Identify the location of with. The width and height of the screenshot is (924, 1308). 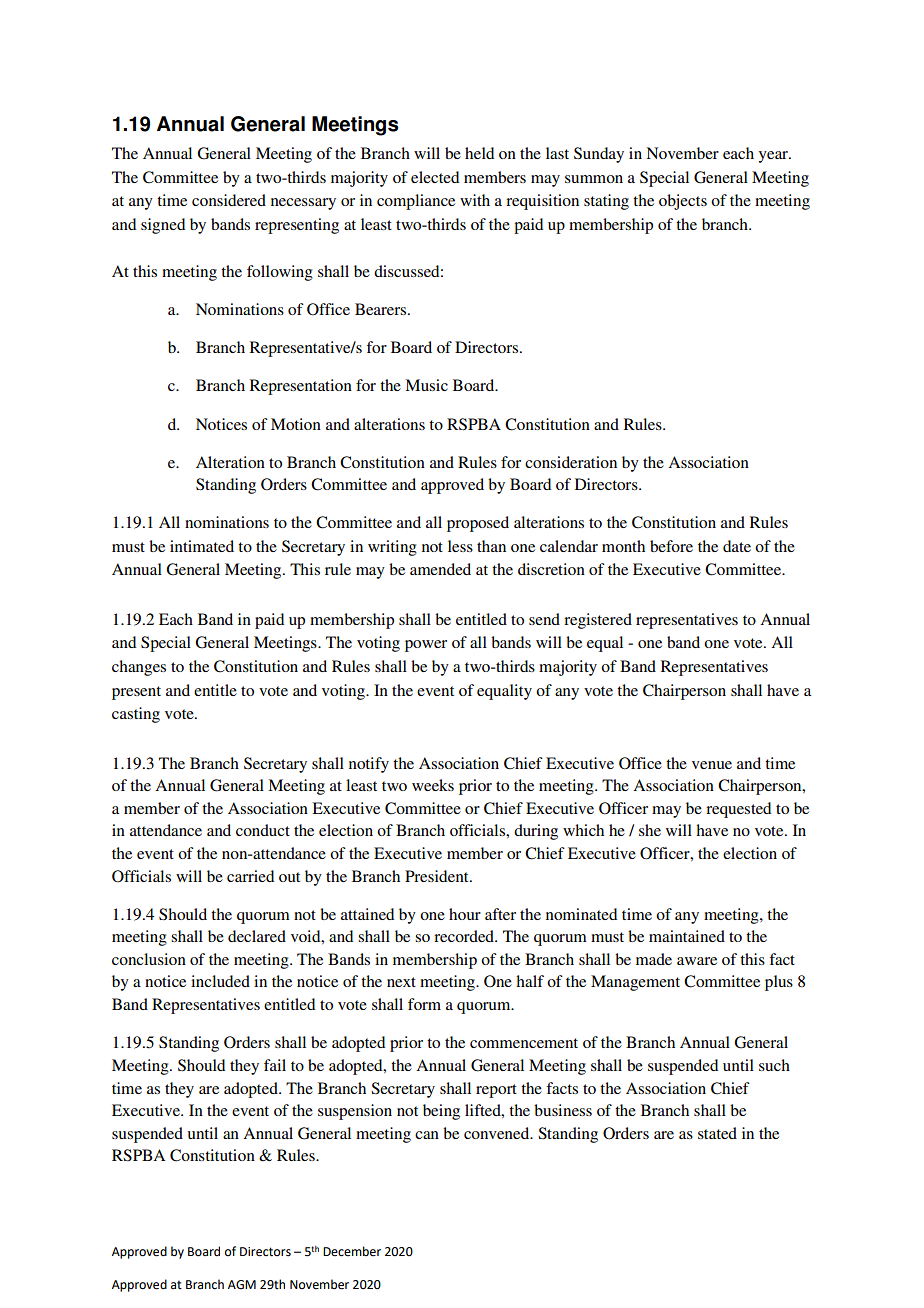
(475, 200).
